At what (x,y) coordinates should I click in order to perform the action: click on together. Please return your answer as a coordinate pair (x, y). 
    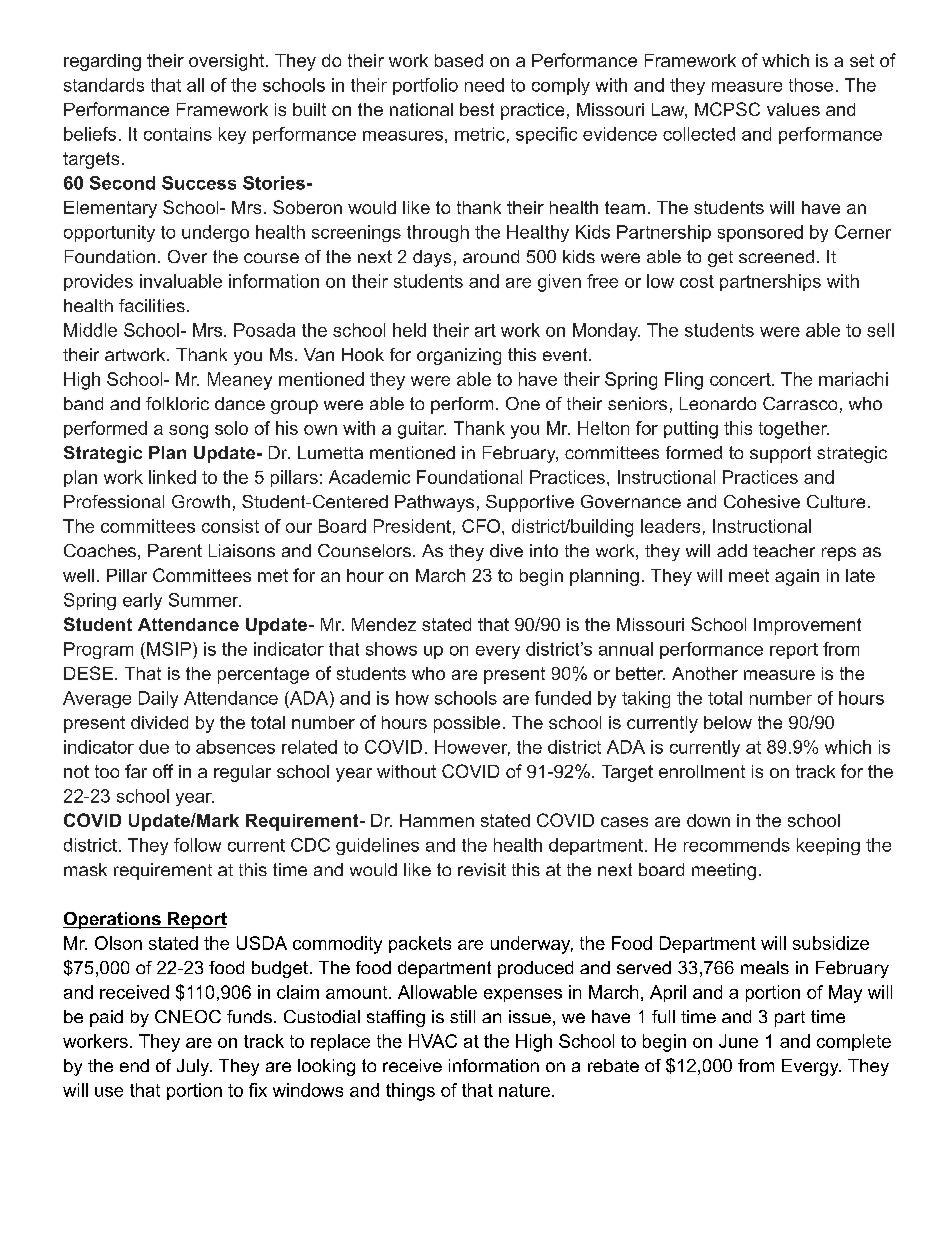
    Looking at the image, I should click on (794, 430).
